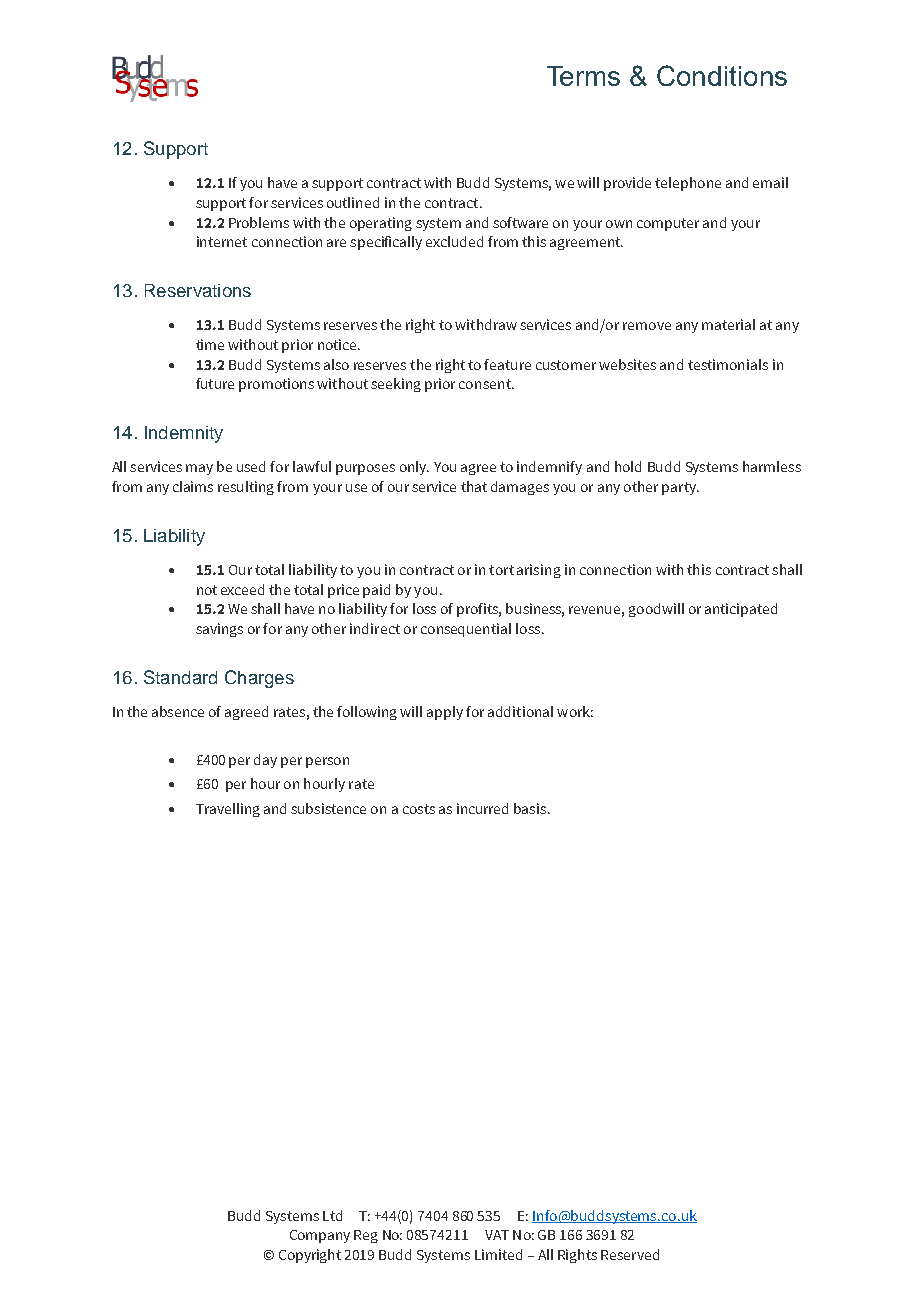  I want to click on Terms, so click(583, 76).
